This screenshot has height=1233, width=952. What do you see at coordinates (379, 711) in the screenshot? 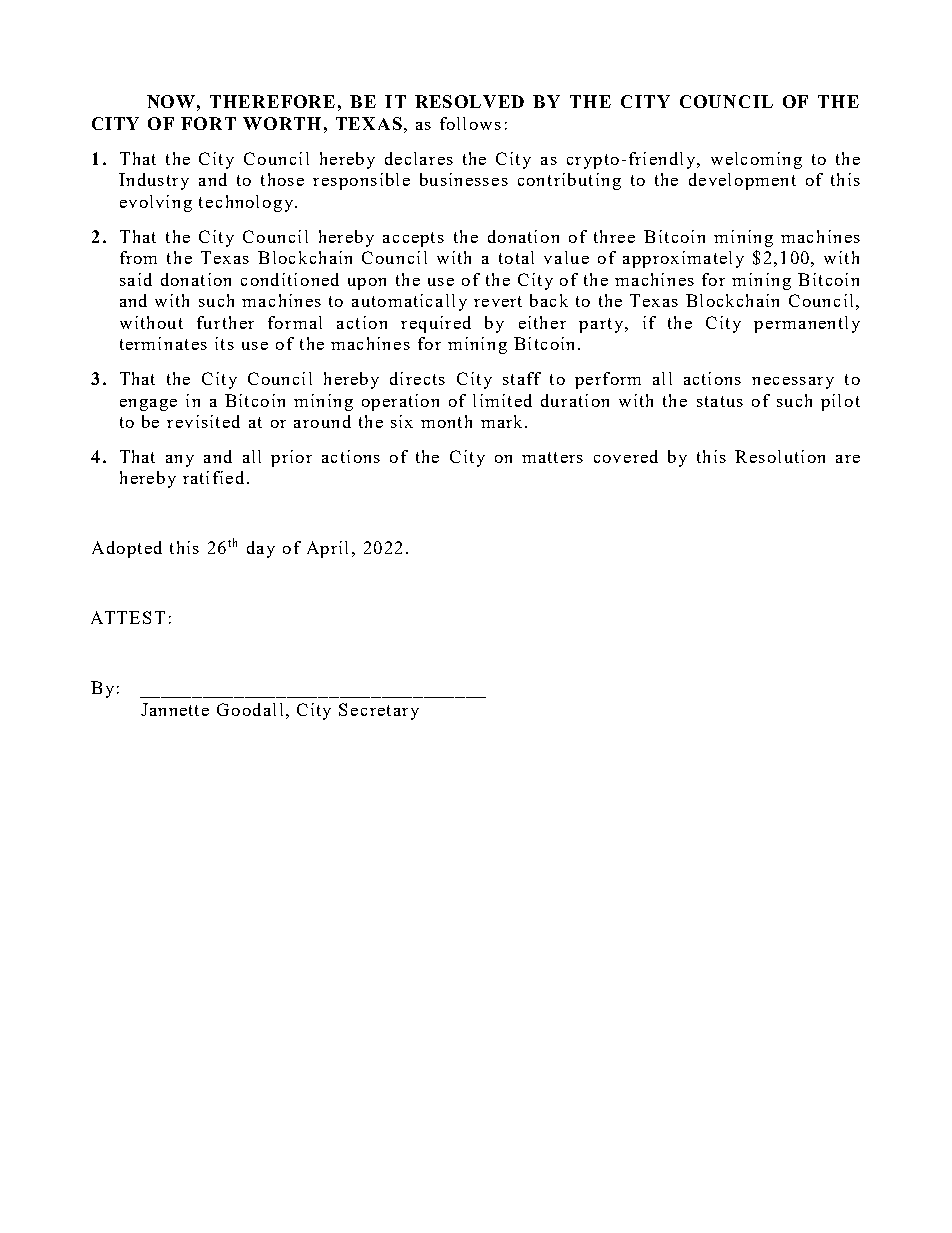
I see `Secretary` at bounding box center [379, 711].
